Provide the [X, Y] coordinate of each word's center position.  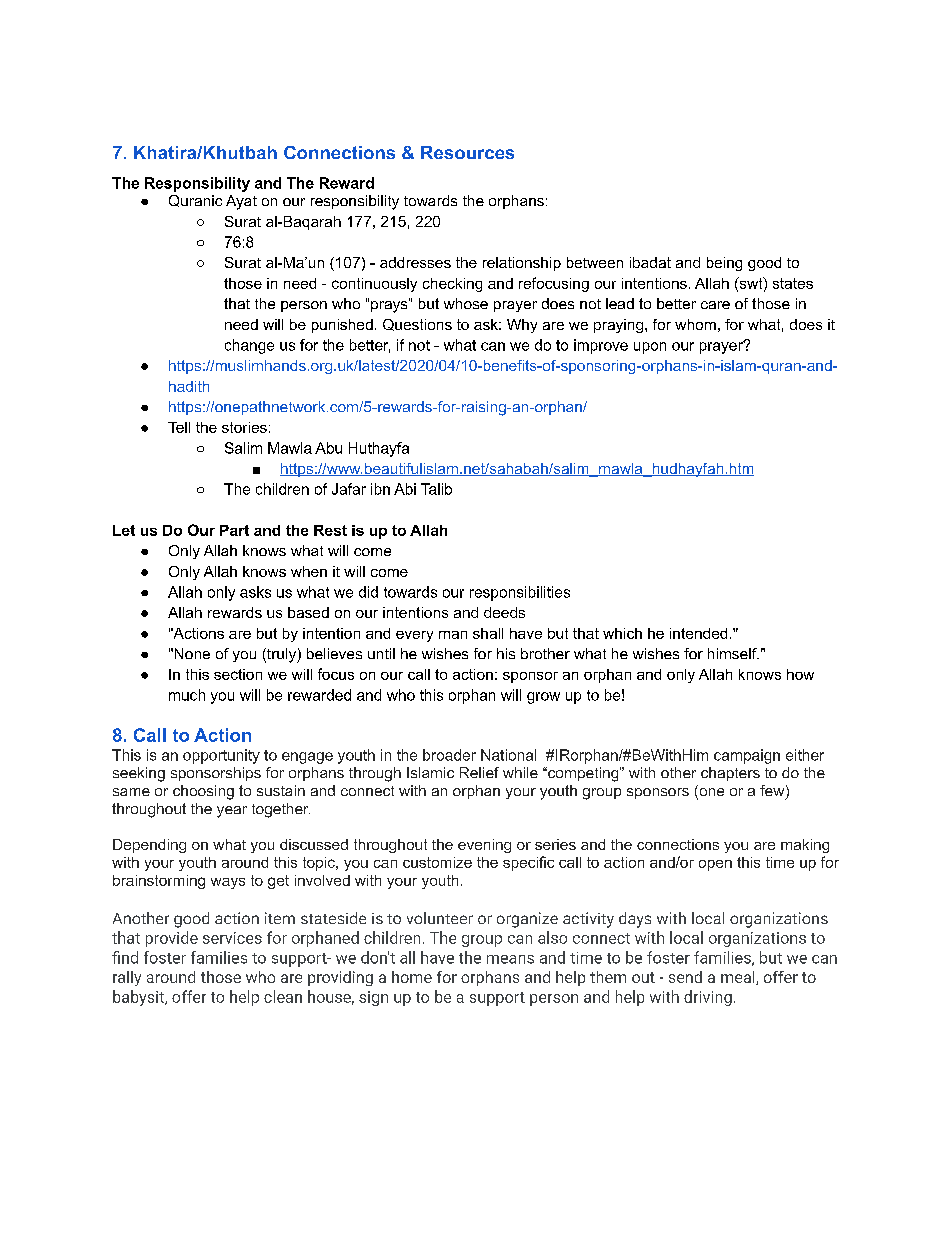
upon [650, 348]
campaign [747, 756]
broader [449, 755]
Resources [467, 152]
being [724, 264]
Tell [179, 427]
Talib [436, 489]
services [232, 938]
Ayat [241, 202]
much [187, 695]
